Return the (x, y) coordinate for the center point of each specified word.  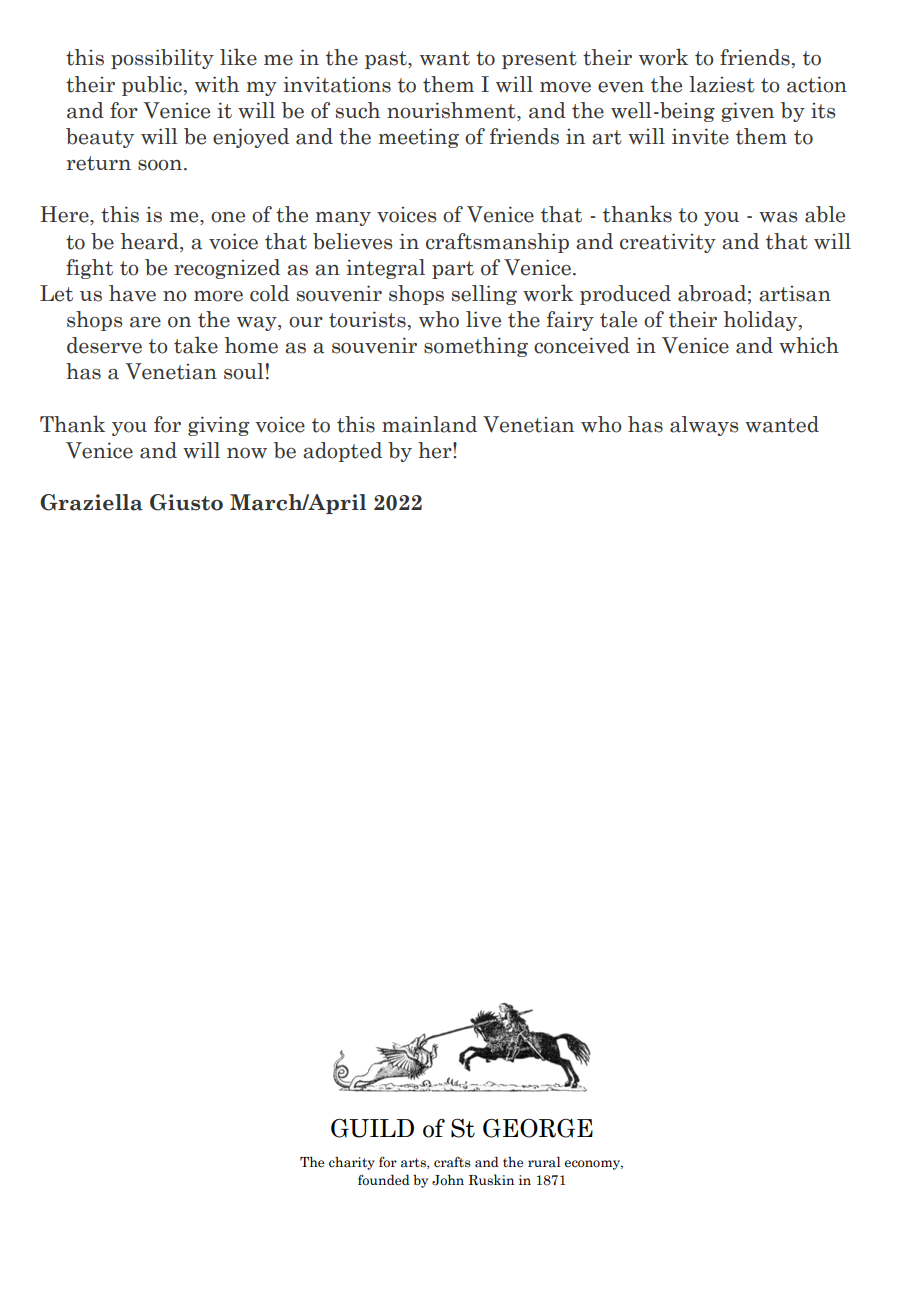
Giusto (186, 502)
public (152, 86)
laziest (722, 84)
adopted (342, 452)
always (704, 426)
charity (352, 1163)
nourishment (452, 110)
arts (414, 1163)
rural (544, 1161)
